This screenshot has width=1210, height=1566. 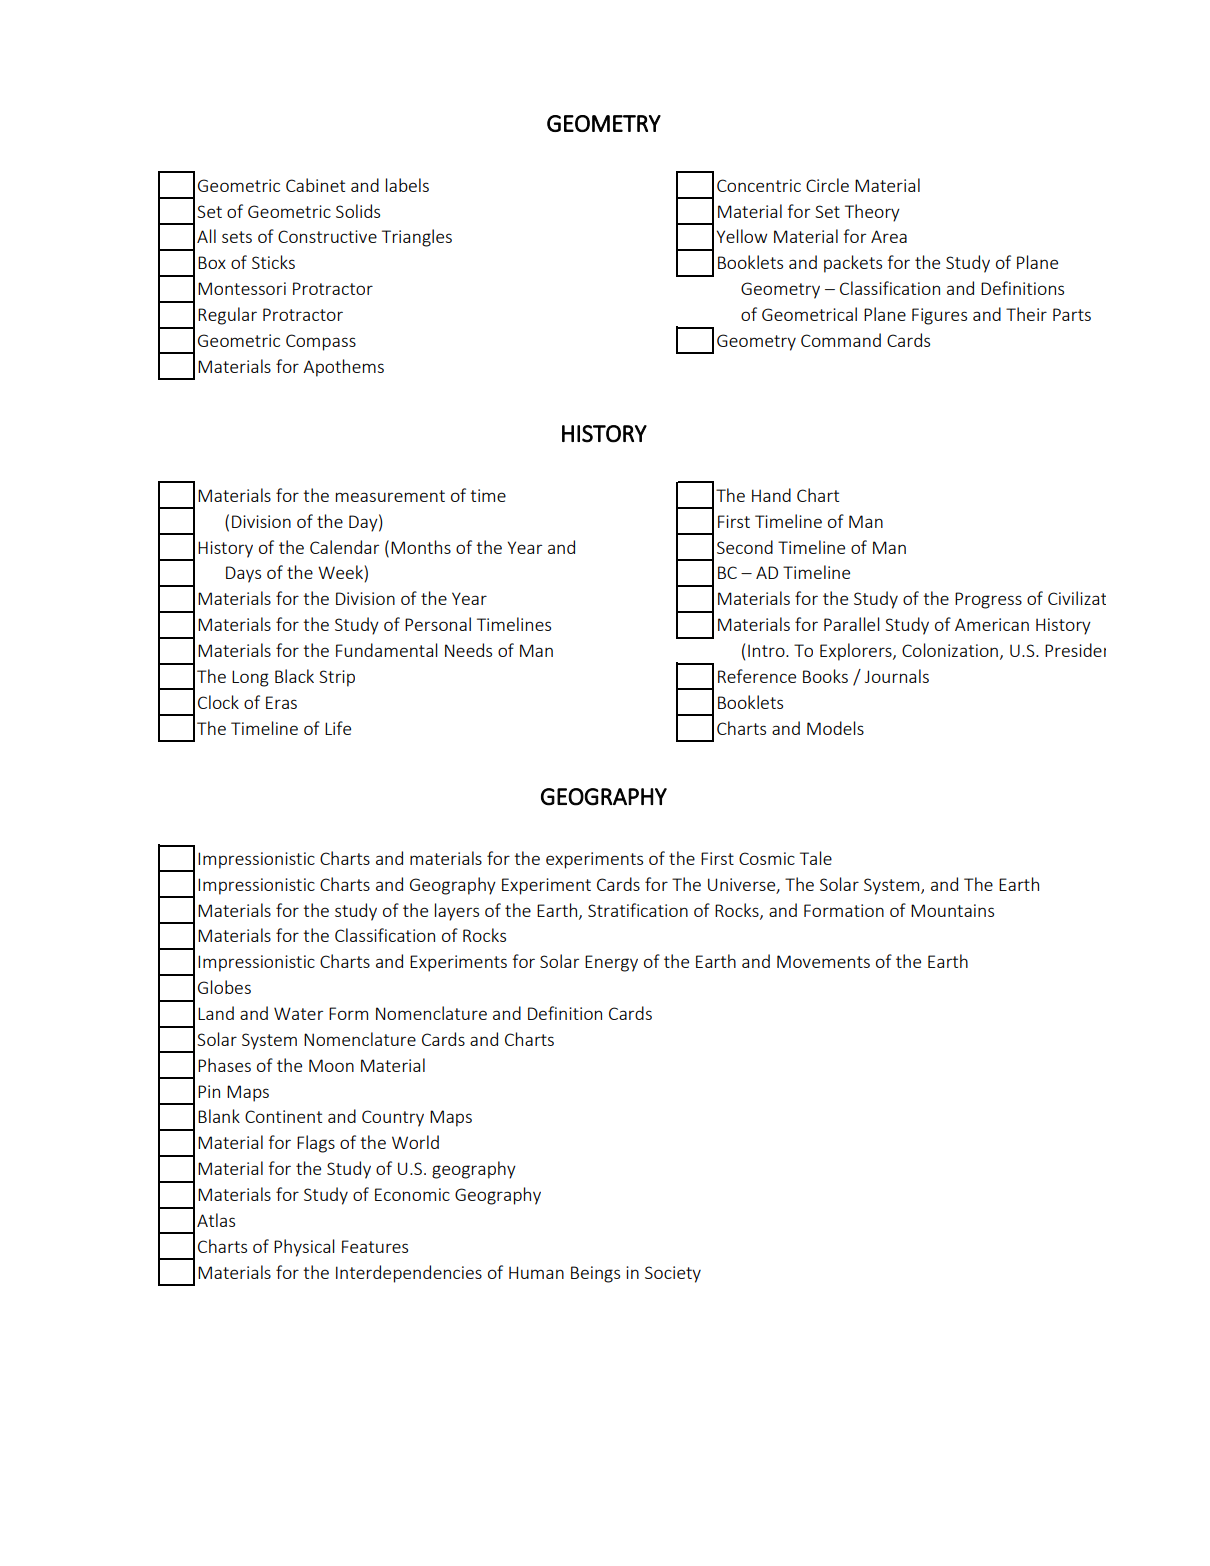 What do you see at coordinates (823, 961) in the screenshot?
I see `Movements` at bounding box center [823, 961].
